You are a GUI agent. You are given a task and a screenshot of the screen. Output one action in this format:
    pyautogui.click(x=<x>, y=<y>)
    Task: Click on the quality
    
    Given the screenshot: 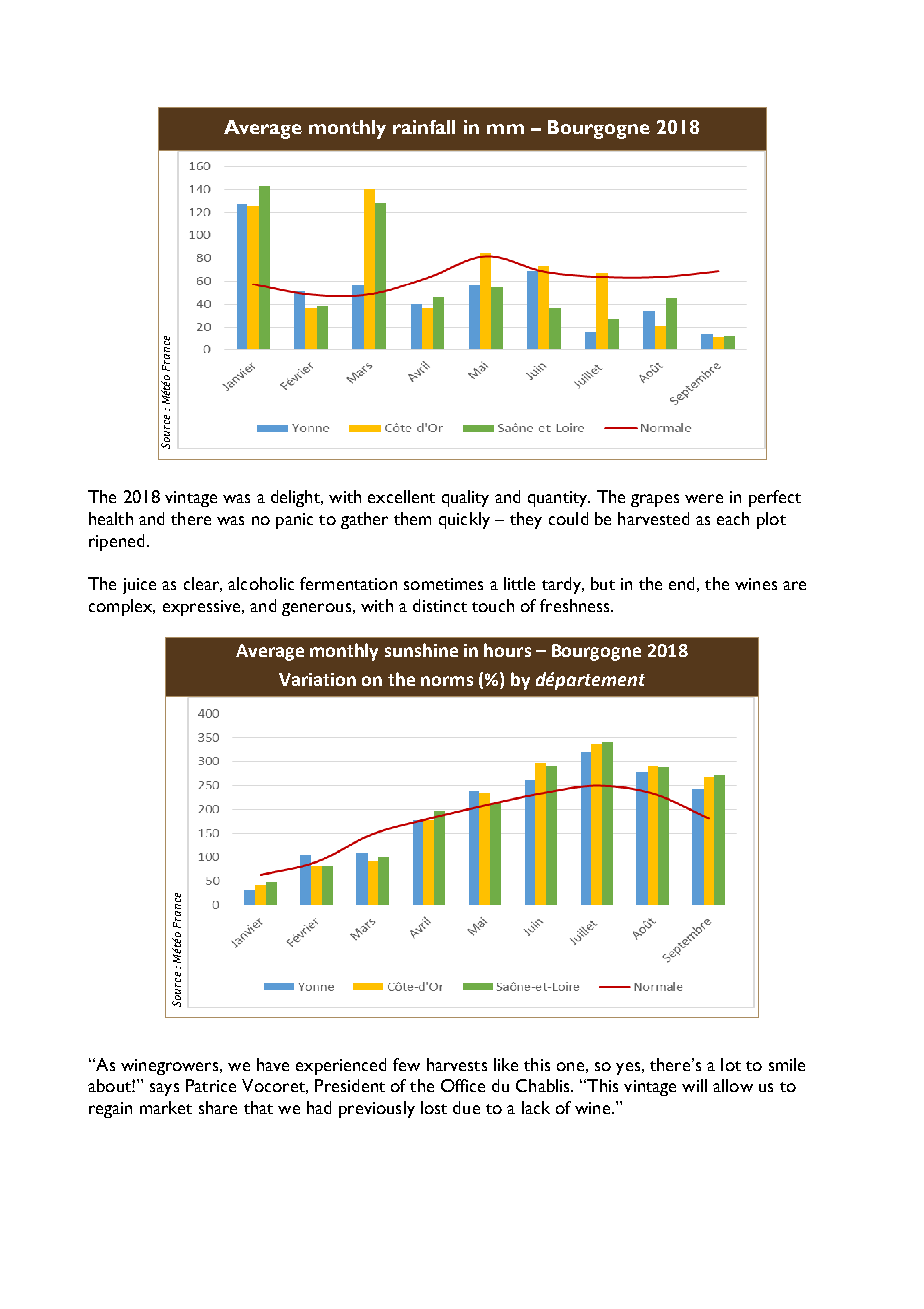 What is the action you would take?
    pyautogui.click(x=465, y=498)
